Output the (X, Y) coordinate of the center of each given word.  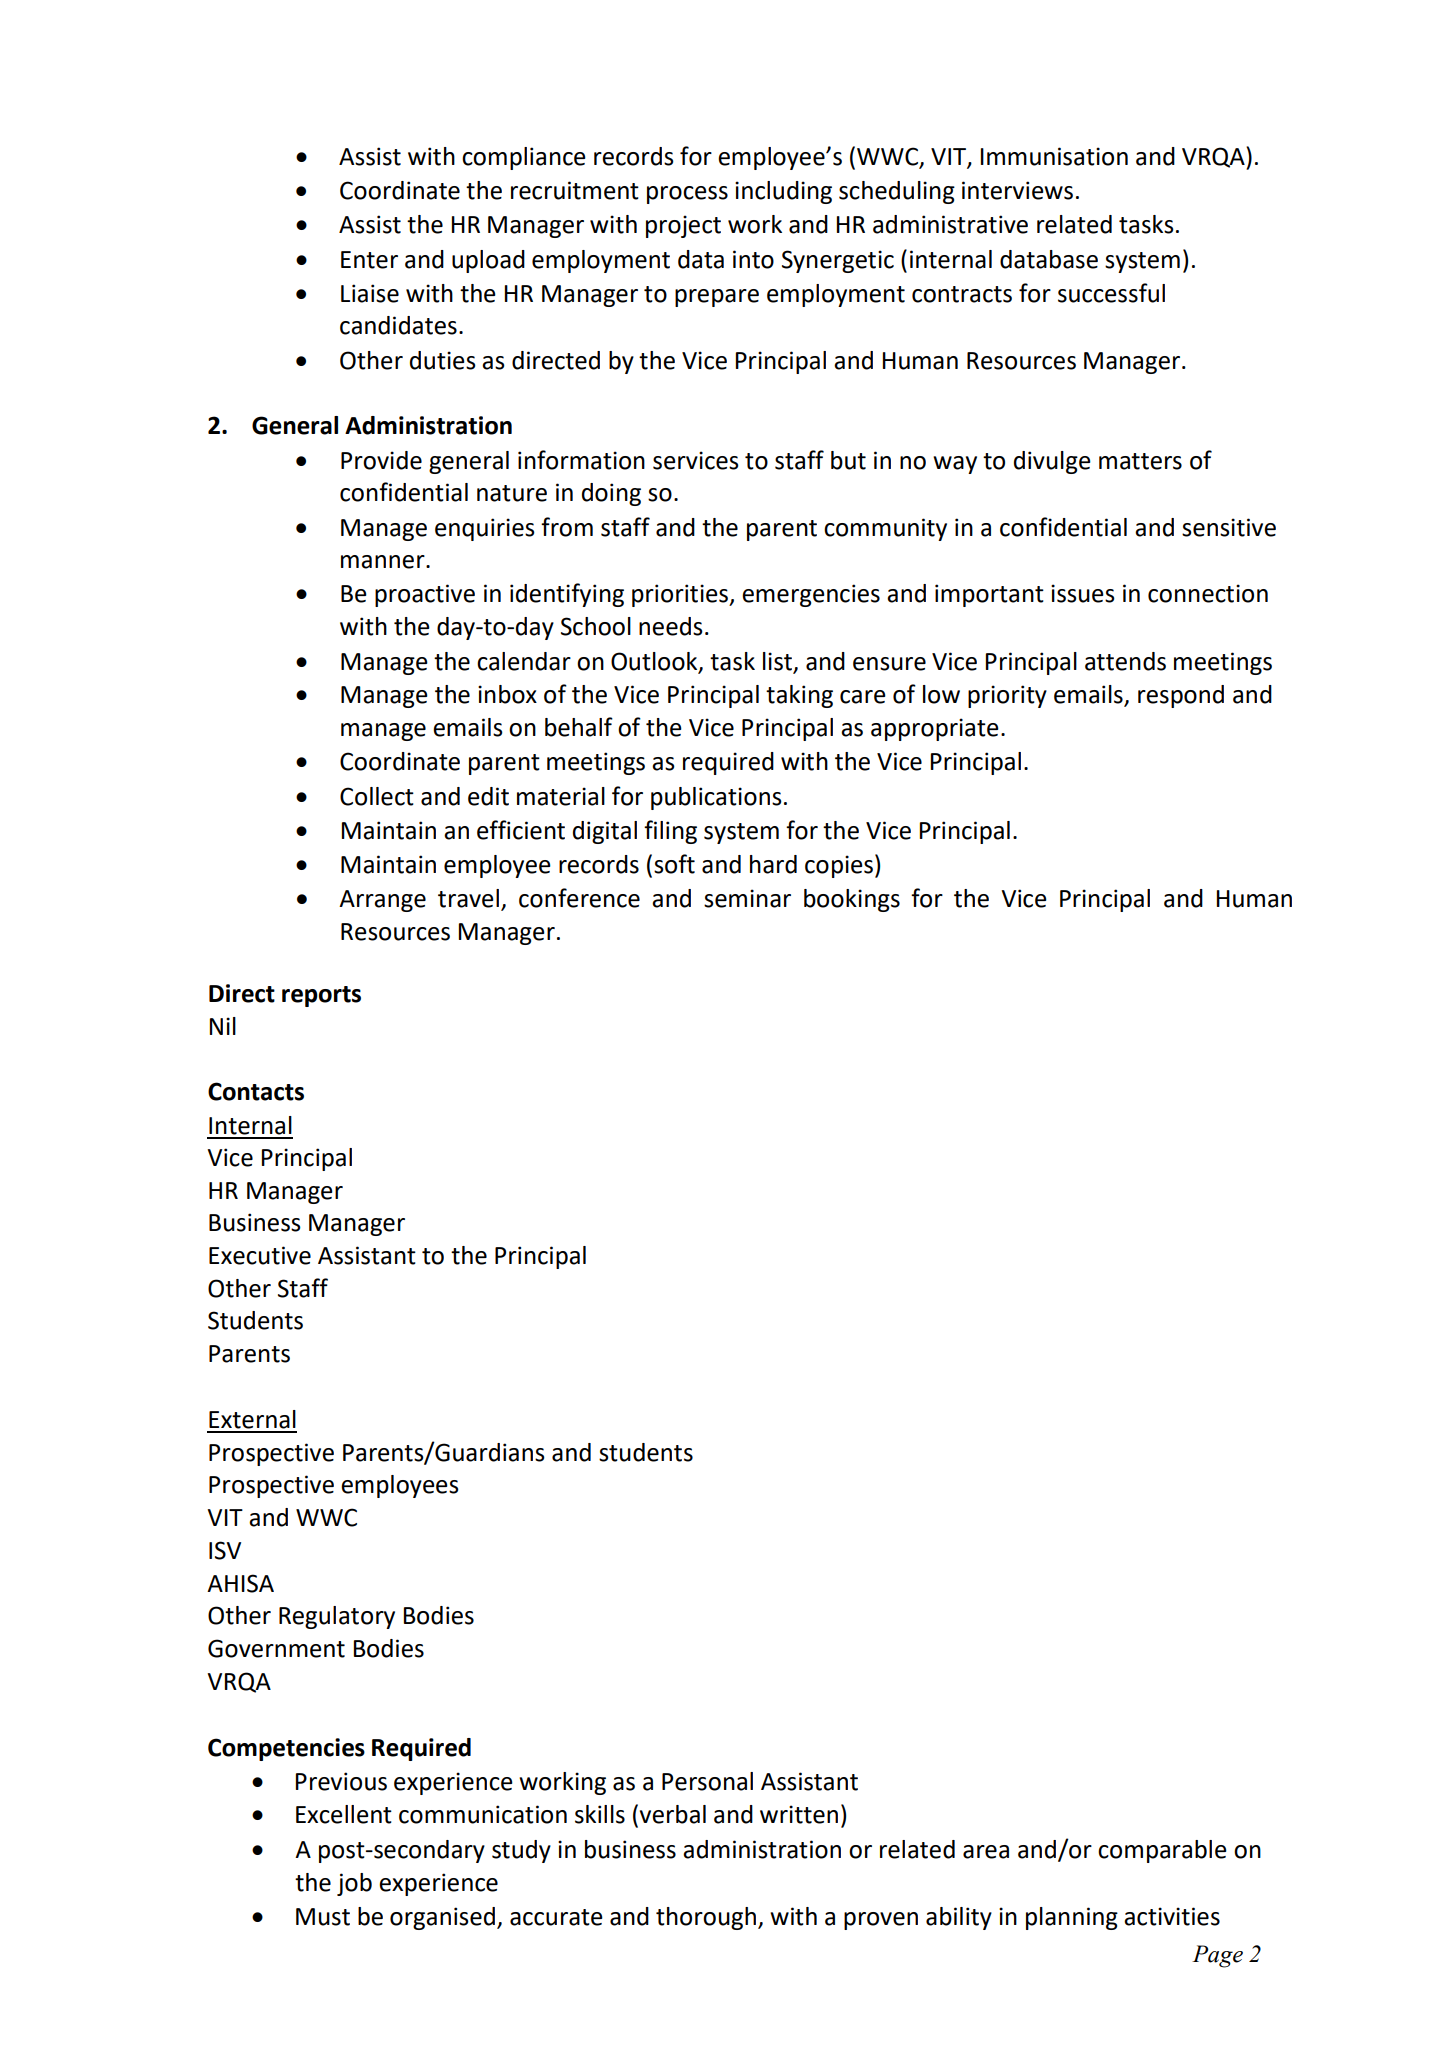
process (687, 195)
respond (1181, 696)
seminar (747, 898)
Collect (377, 796)
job (354, 1884)
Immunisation (1054, 156)
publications (716, 798)
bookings (852, 900)
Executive (260, 1255)
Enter (369, 260)
